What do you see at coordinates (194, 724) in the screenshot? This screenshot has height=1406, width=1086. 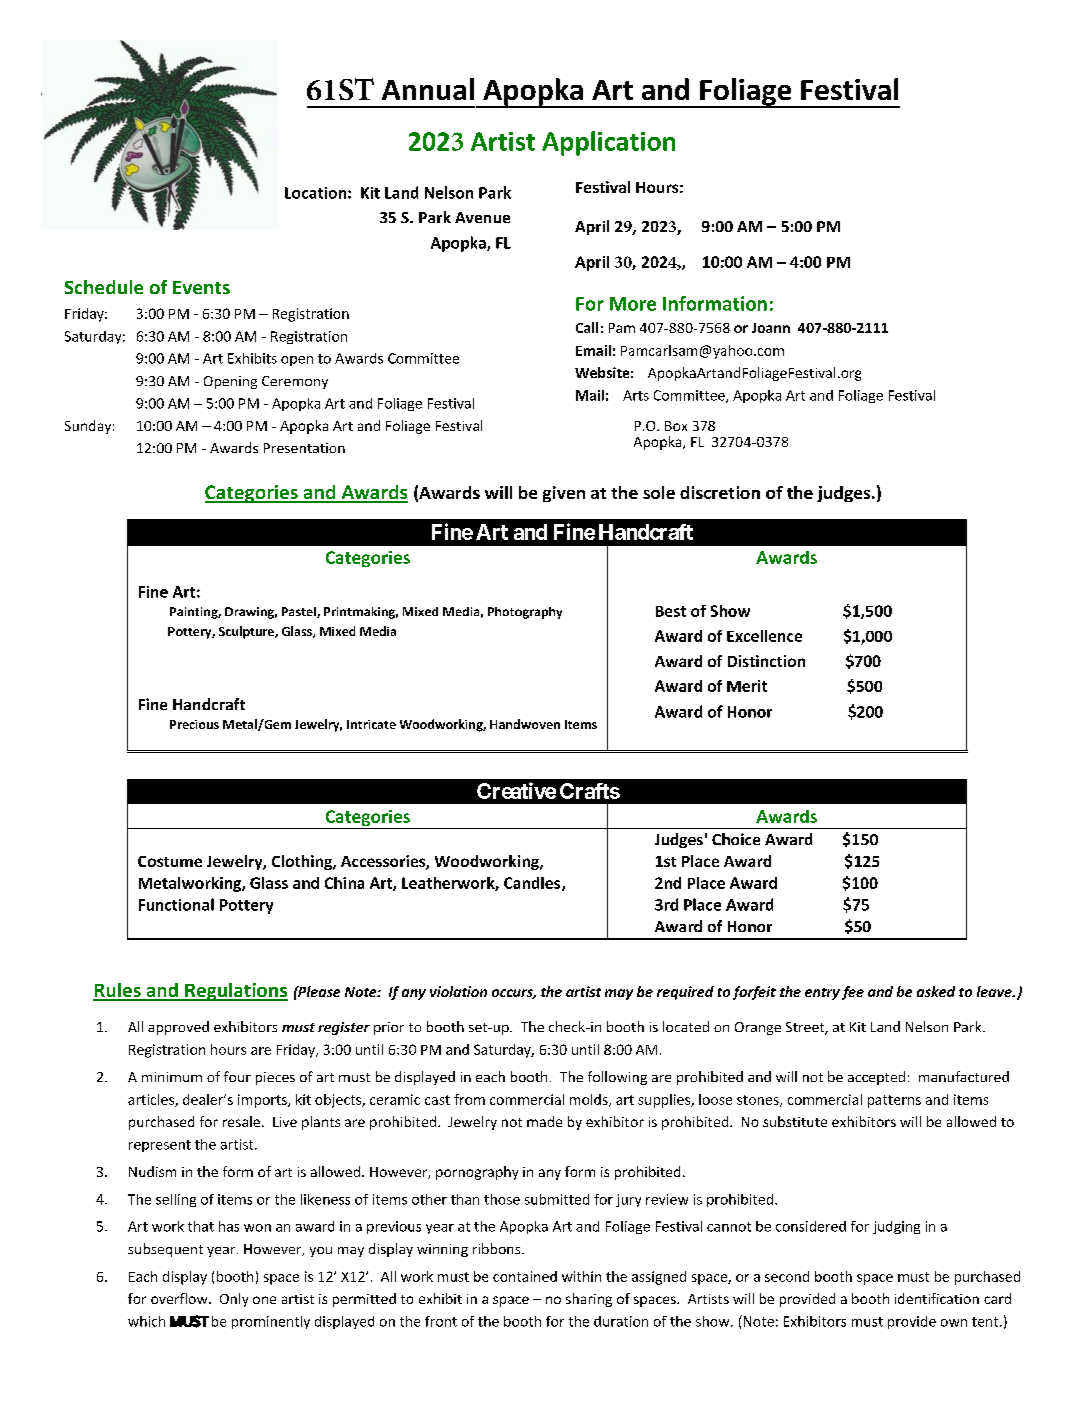 I see `Precious` at bounding box center [194, 724].
